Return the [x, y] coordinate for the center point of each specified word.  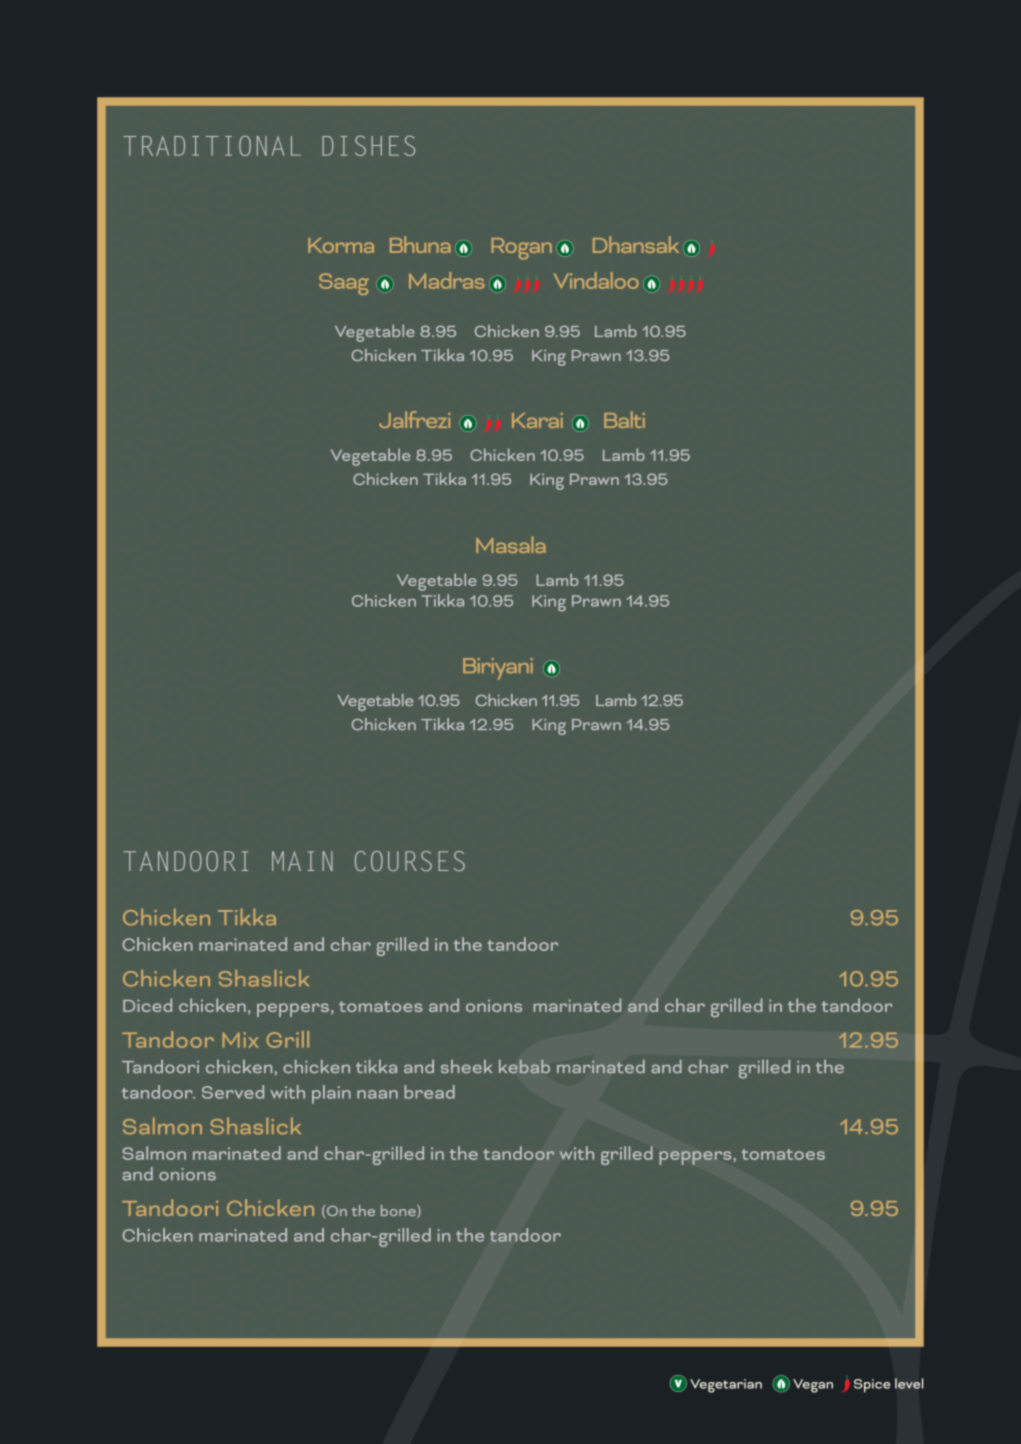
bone [399, 1211]
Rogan [522, 249]
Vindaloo [596, 280]
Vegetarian [726, 1386]
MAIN [302, 861]
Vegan [813, 1386]
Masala [511, 544]
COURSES [410, 861]
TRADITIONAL [212, 145]
